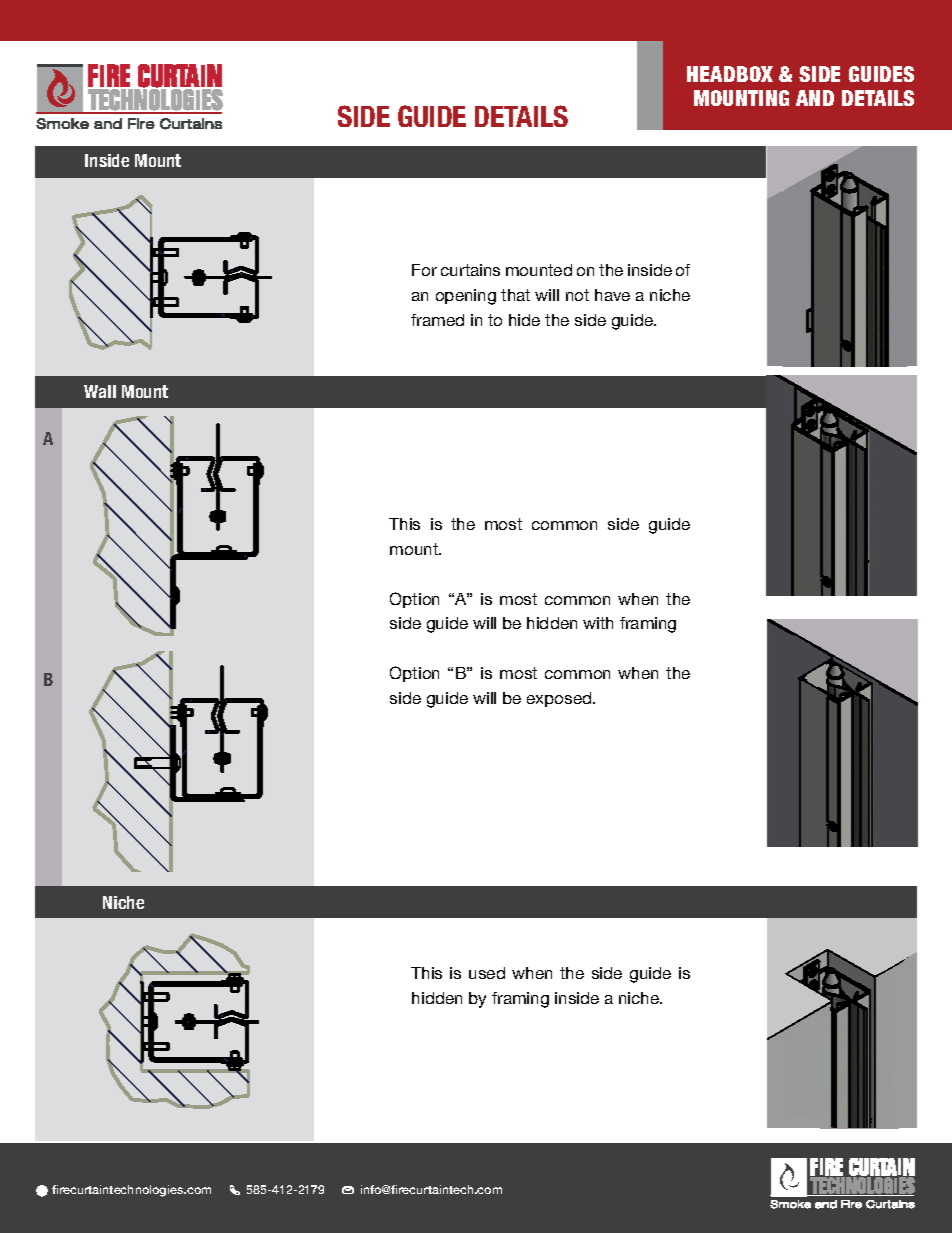 This screenshot has width=952, height=1233. I want to click on For, so click(424, 270).
